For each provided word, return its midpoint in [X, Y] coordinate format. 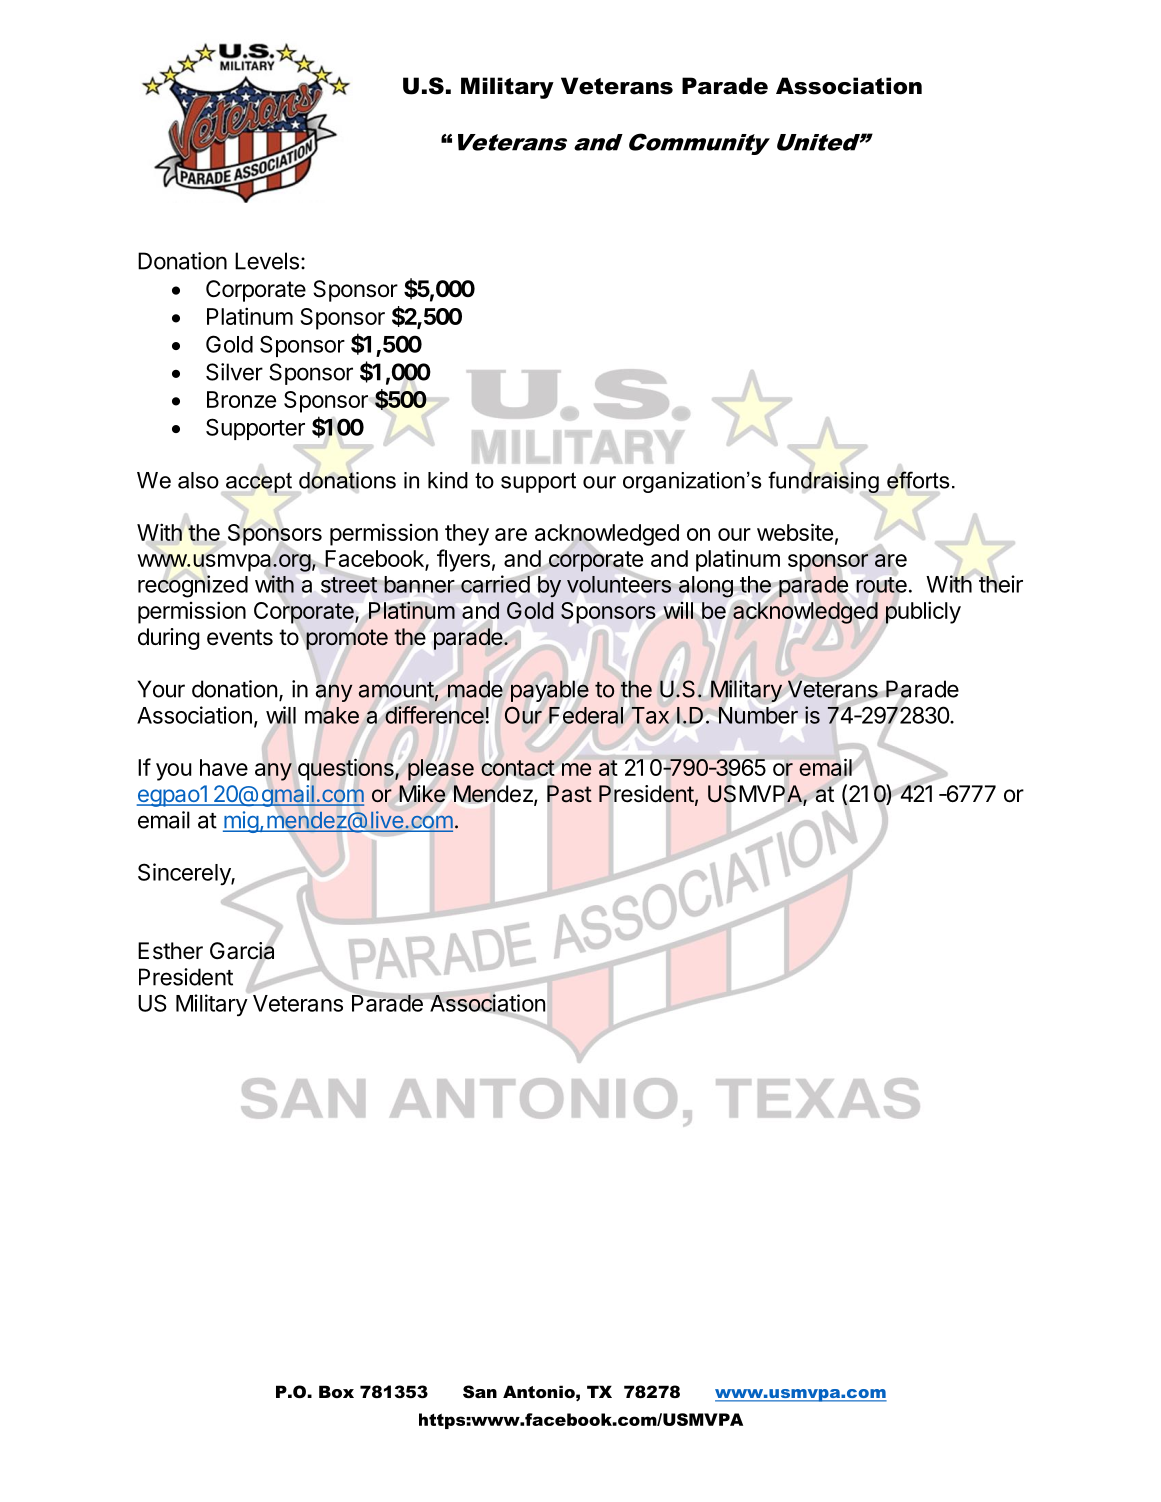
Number [758, 715]
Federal [586, 715]
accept [259, 482]
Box [336, 1391]
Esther [170, 951]
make [332, 715]
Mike [422, 794]
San [480, 1391]
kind [448, 480]
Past [569, 794]
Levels [267, 261]
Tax [650, 715]
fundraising [823, 482]
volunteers [619, 584]
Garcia [242, 951]
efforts [918, 480]
